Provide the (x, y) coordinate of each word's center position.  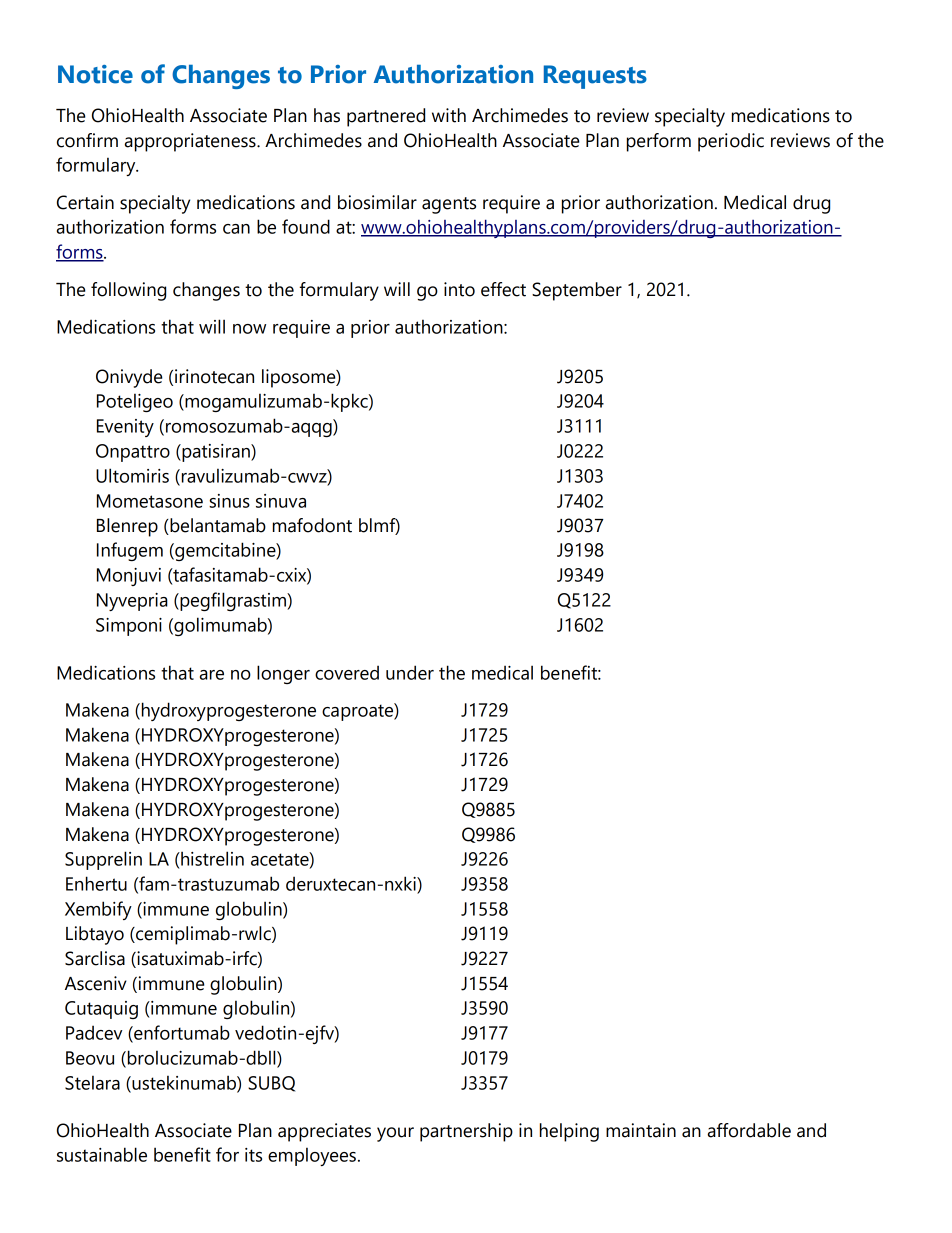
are (212, 675)
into (459, 289)
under (410, 672)
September (577, 291)
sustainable (102, 1154)
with (449, 115)
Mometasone (150, 501)
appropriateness (191, 142)
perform (659, 142)
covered (347, 672)
